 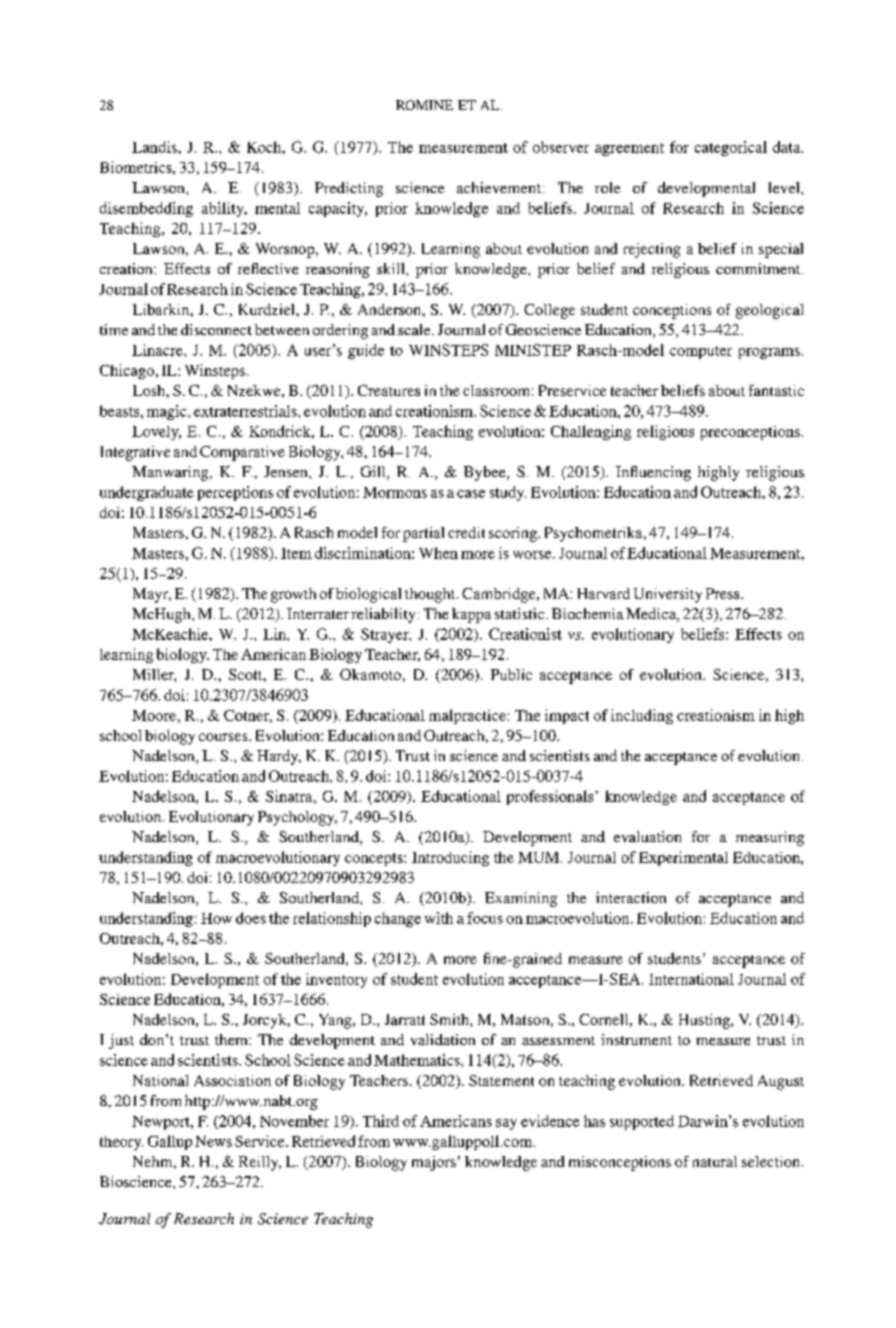 I want to click on Introducing, so click(x=450, y=858).
